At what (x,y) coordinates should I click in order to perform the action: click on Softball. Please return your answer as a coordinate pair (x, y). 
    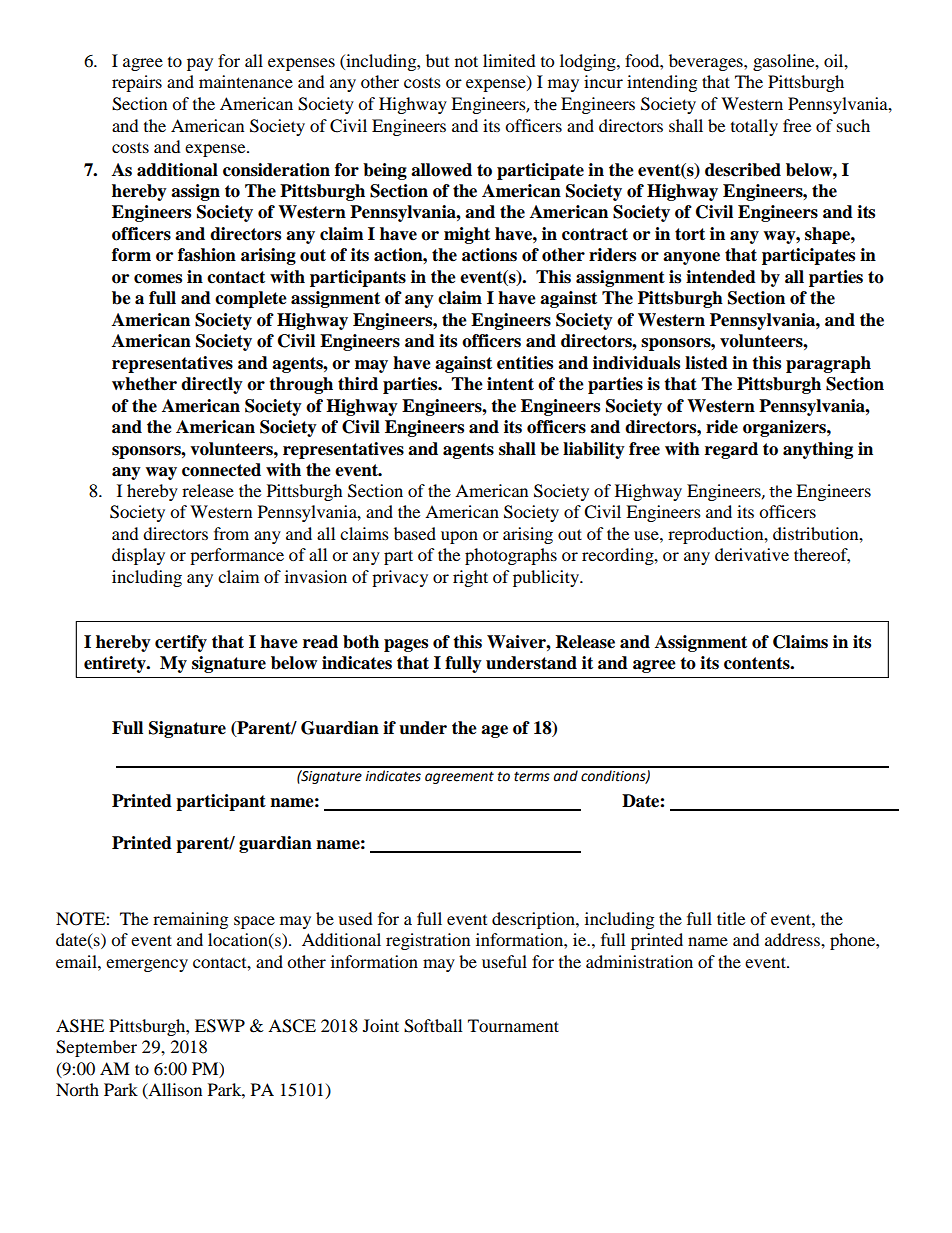
    Looking at the image, I should click on (433, 1026).
